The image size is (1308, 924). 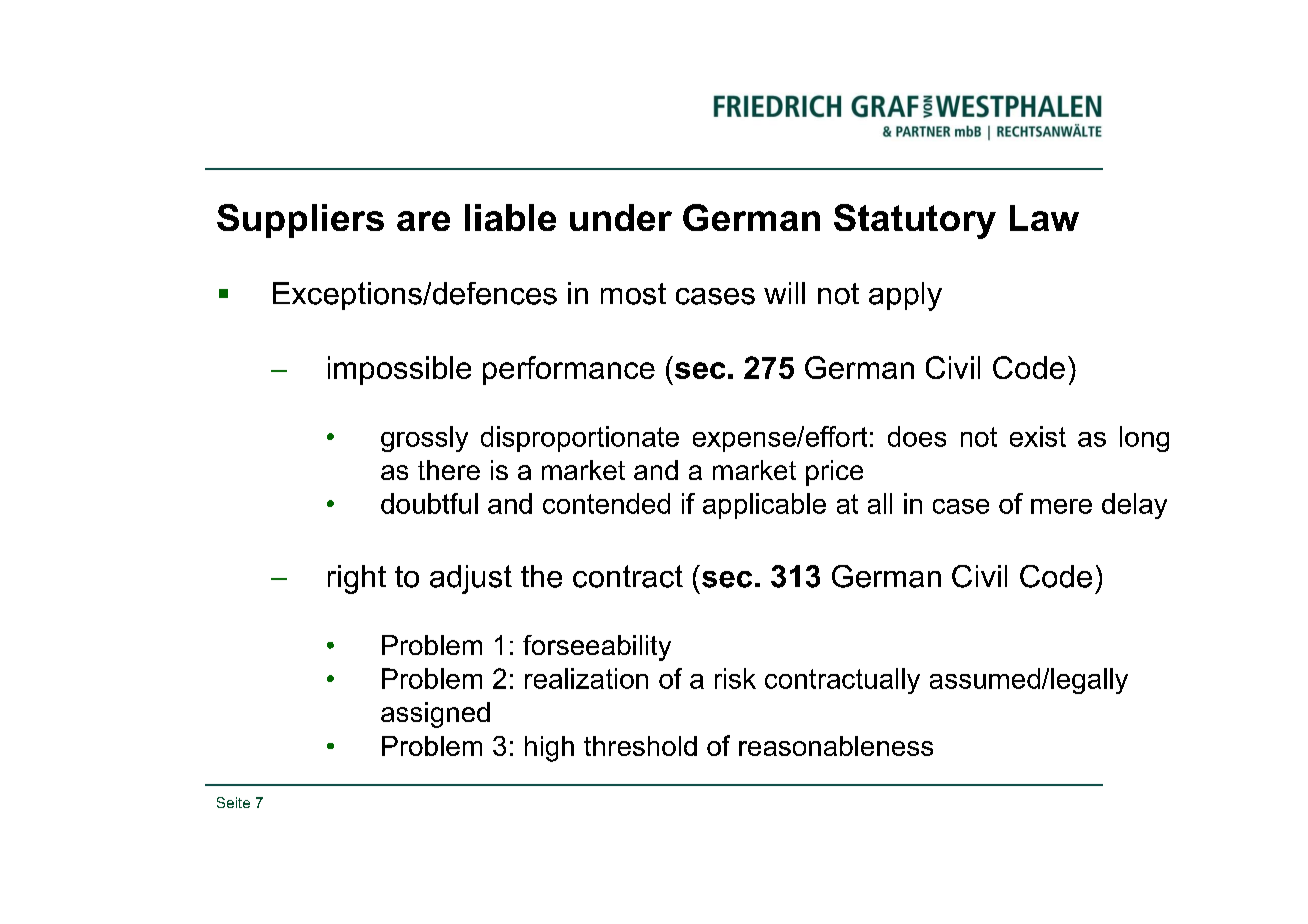 What do you see at coordinates (836, 746) in the image?
I see `reasonableness` at bounding box center [836, 746].
